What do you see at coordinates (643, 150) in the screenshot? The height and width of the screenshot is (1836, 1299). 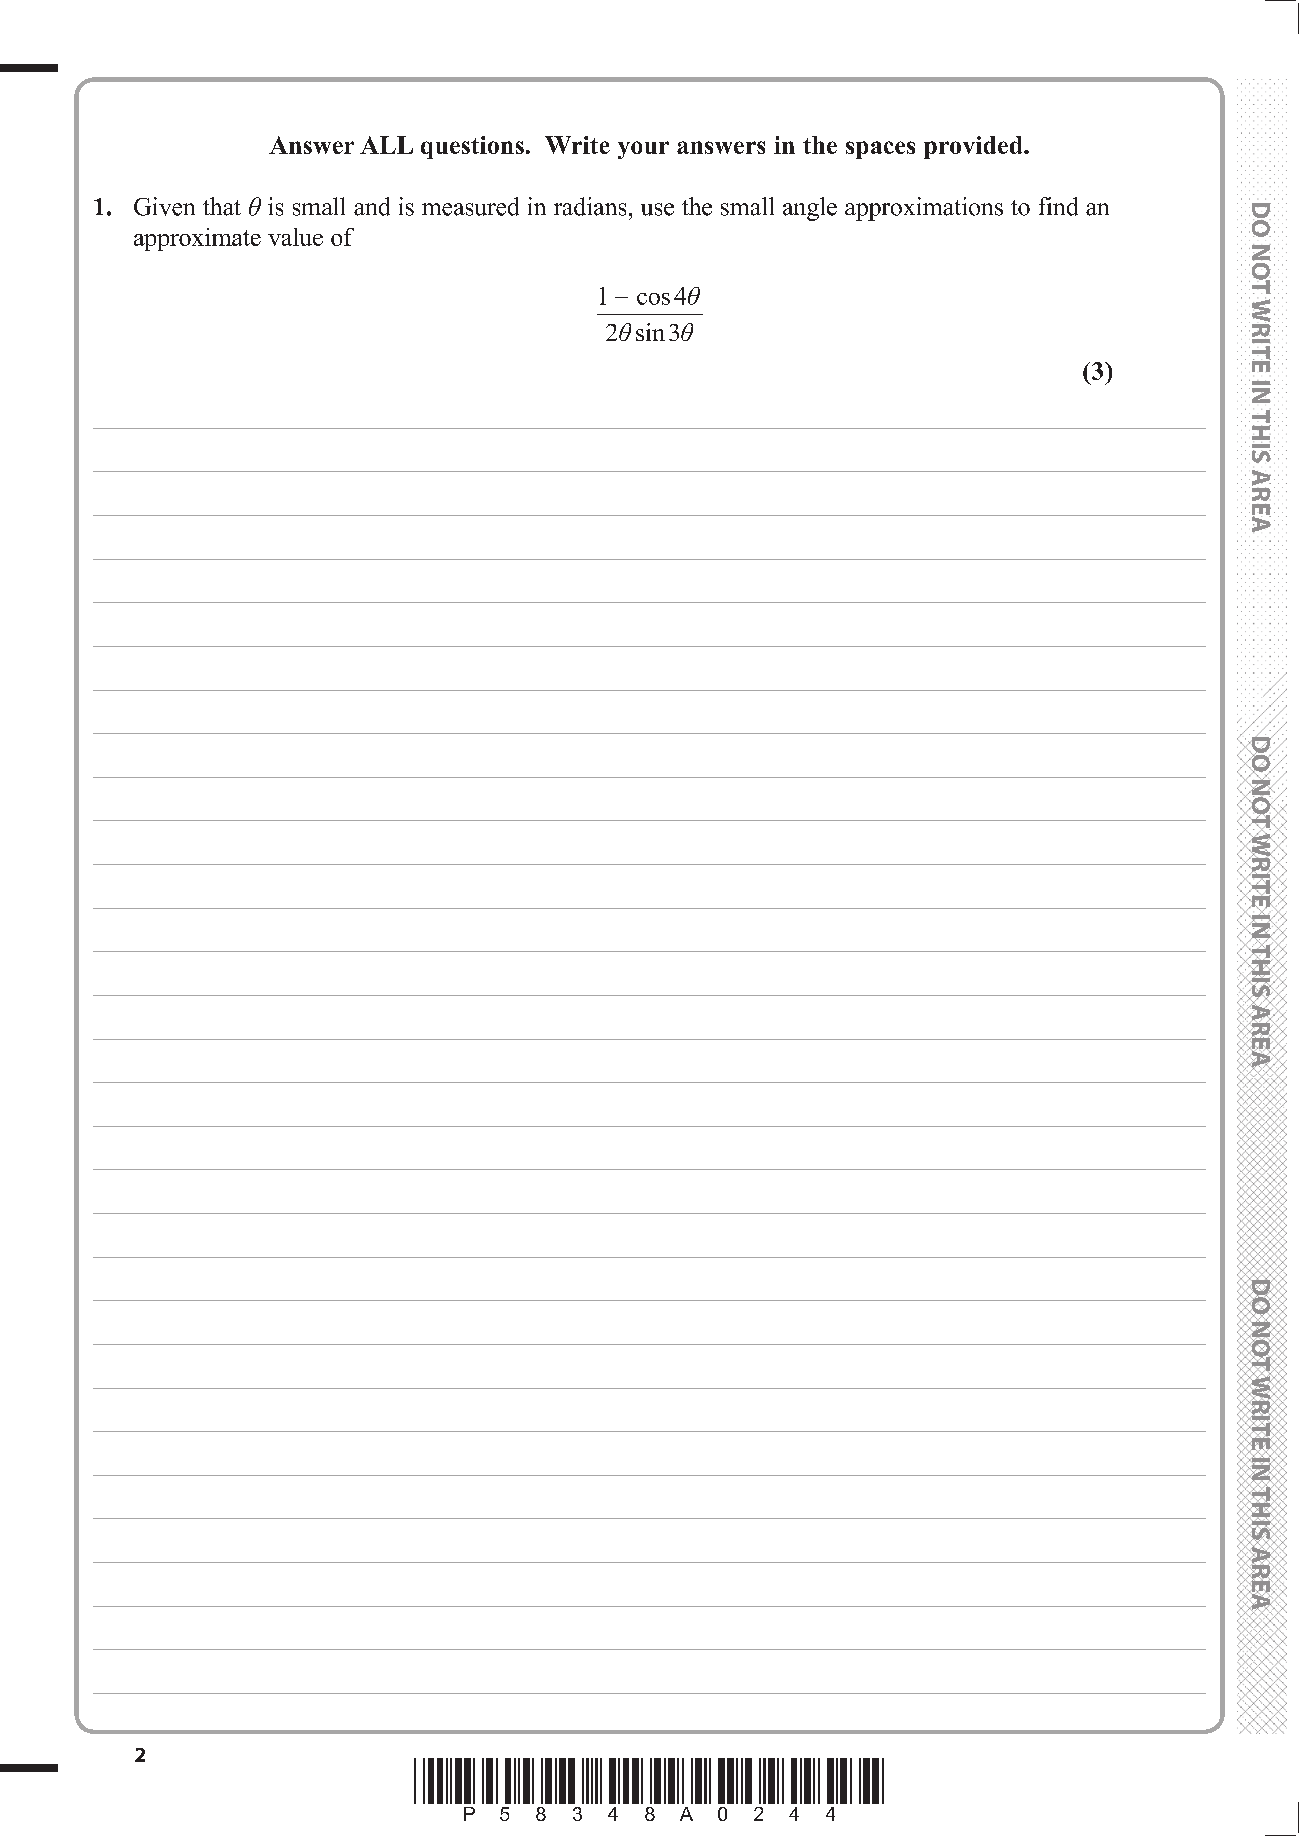 I see `your` at bounding box center [643, 150].
